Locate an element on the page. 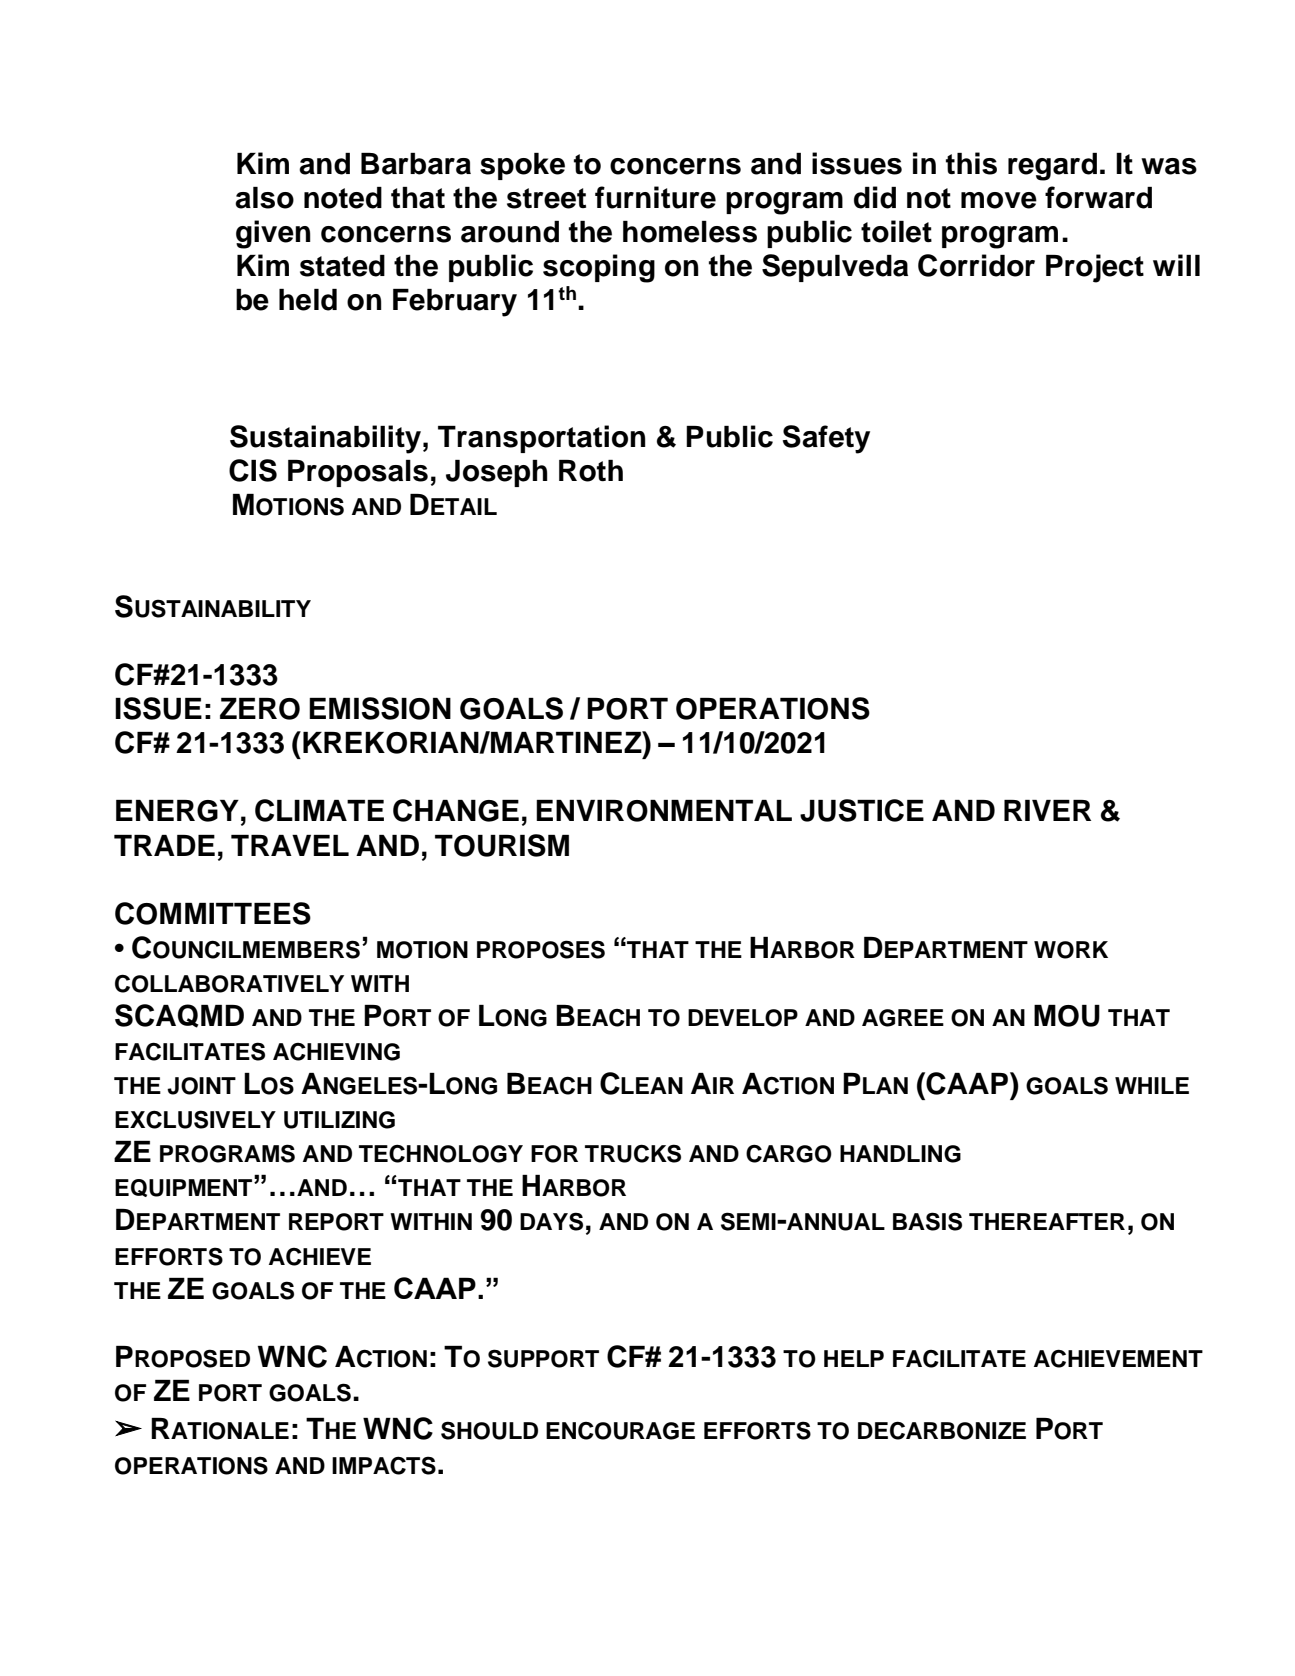 This image has width=1295, height=1676. furniture is located at coordinates (655, 197).
